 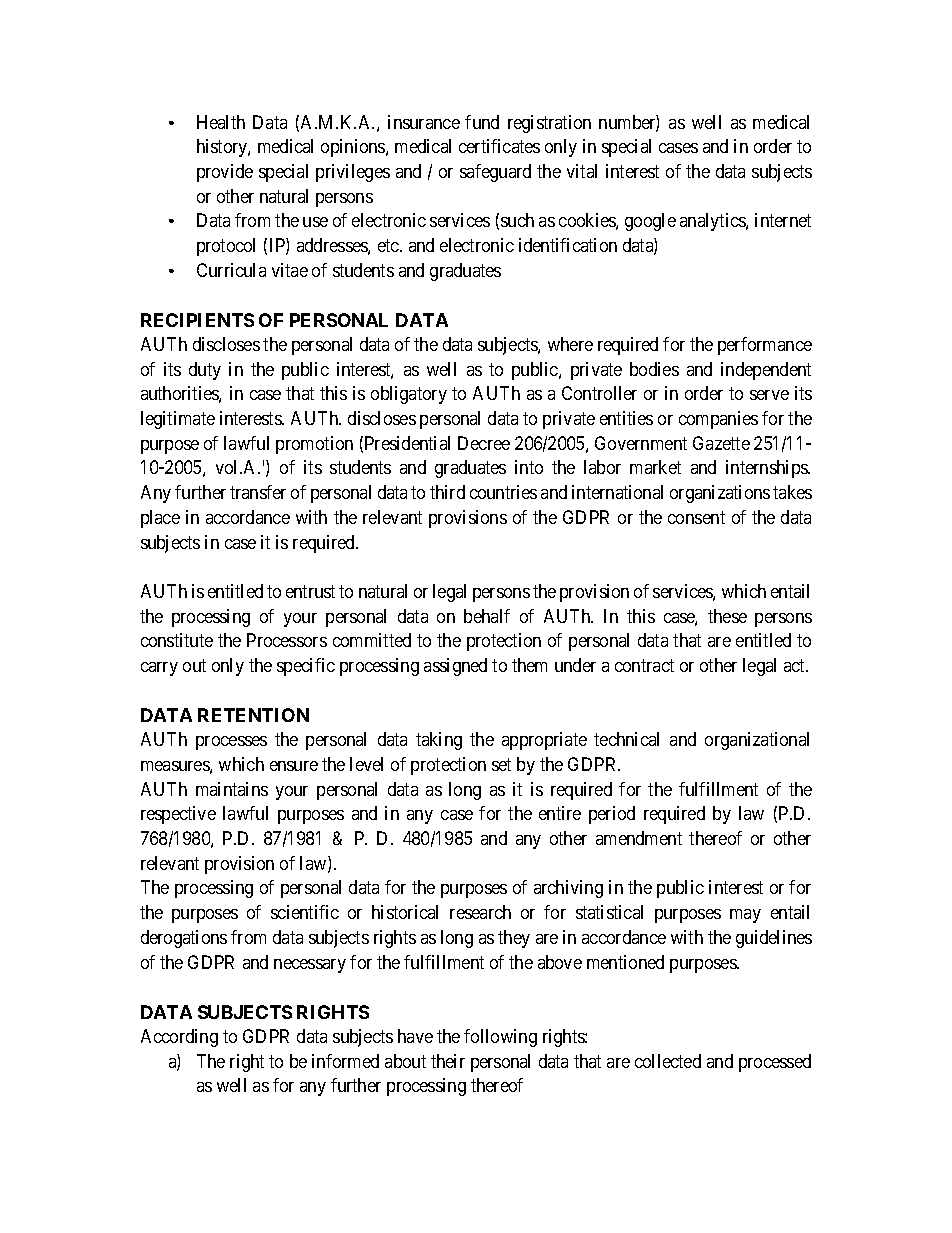 What do you see at coordinates (721, 443) in the screenshot?
I see `Gazette` at bounding box center [721, 443].
